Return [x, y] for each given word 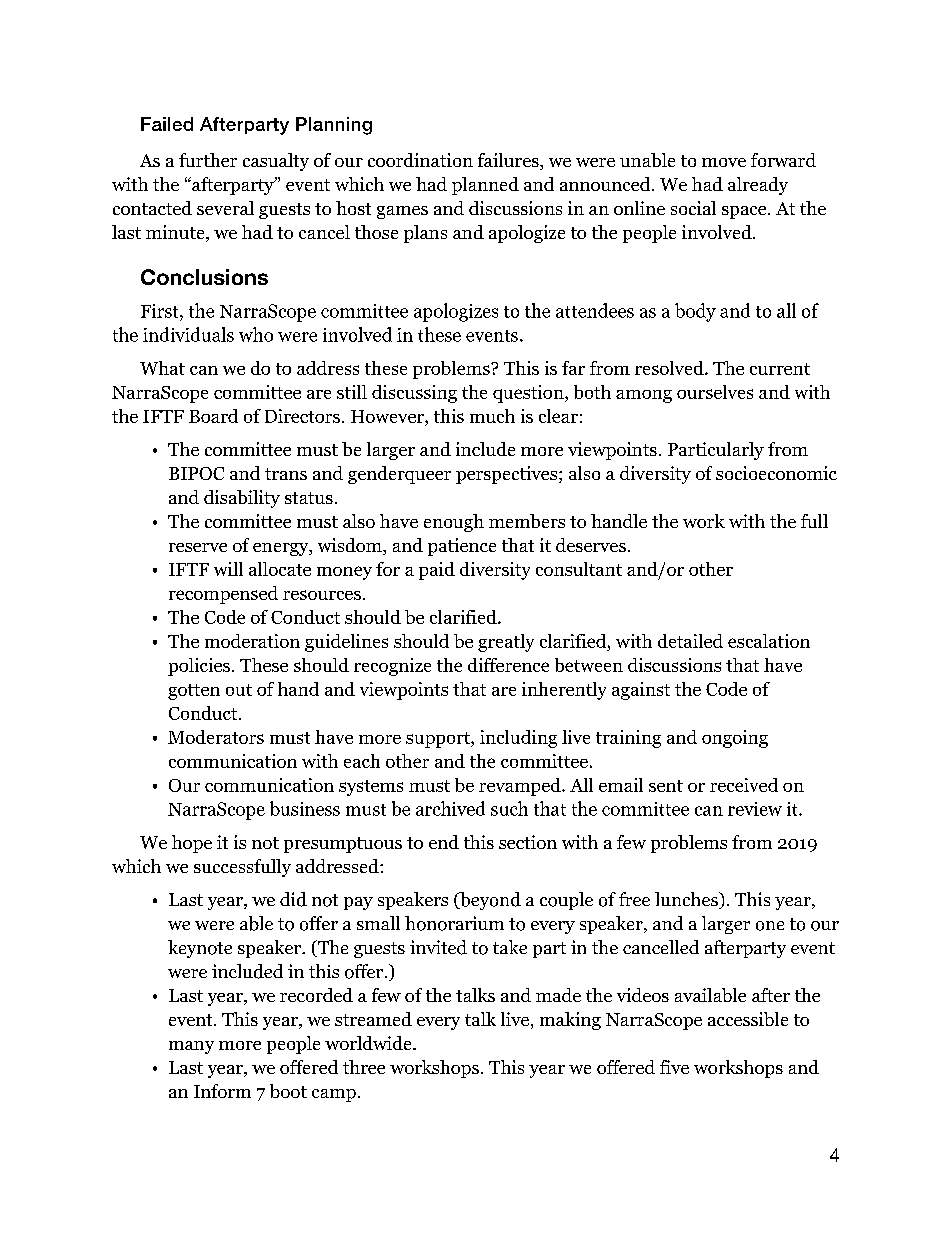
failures [509, 161]
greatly [506, 643]
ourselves [715, 392]
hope [192, 844]
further [208, 160]
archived [450, 808]
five [674, 1067]
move [724, 162]
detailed [690, 641]
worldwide [369, 1043]
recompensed [223, 595]
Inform [222, 1091]
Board [213, 416]
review [755, 809]
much [492, 416]
